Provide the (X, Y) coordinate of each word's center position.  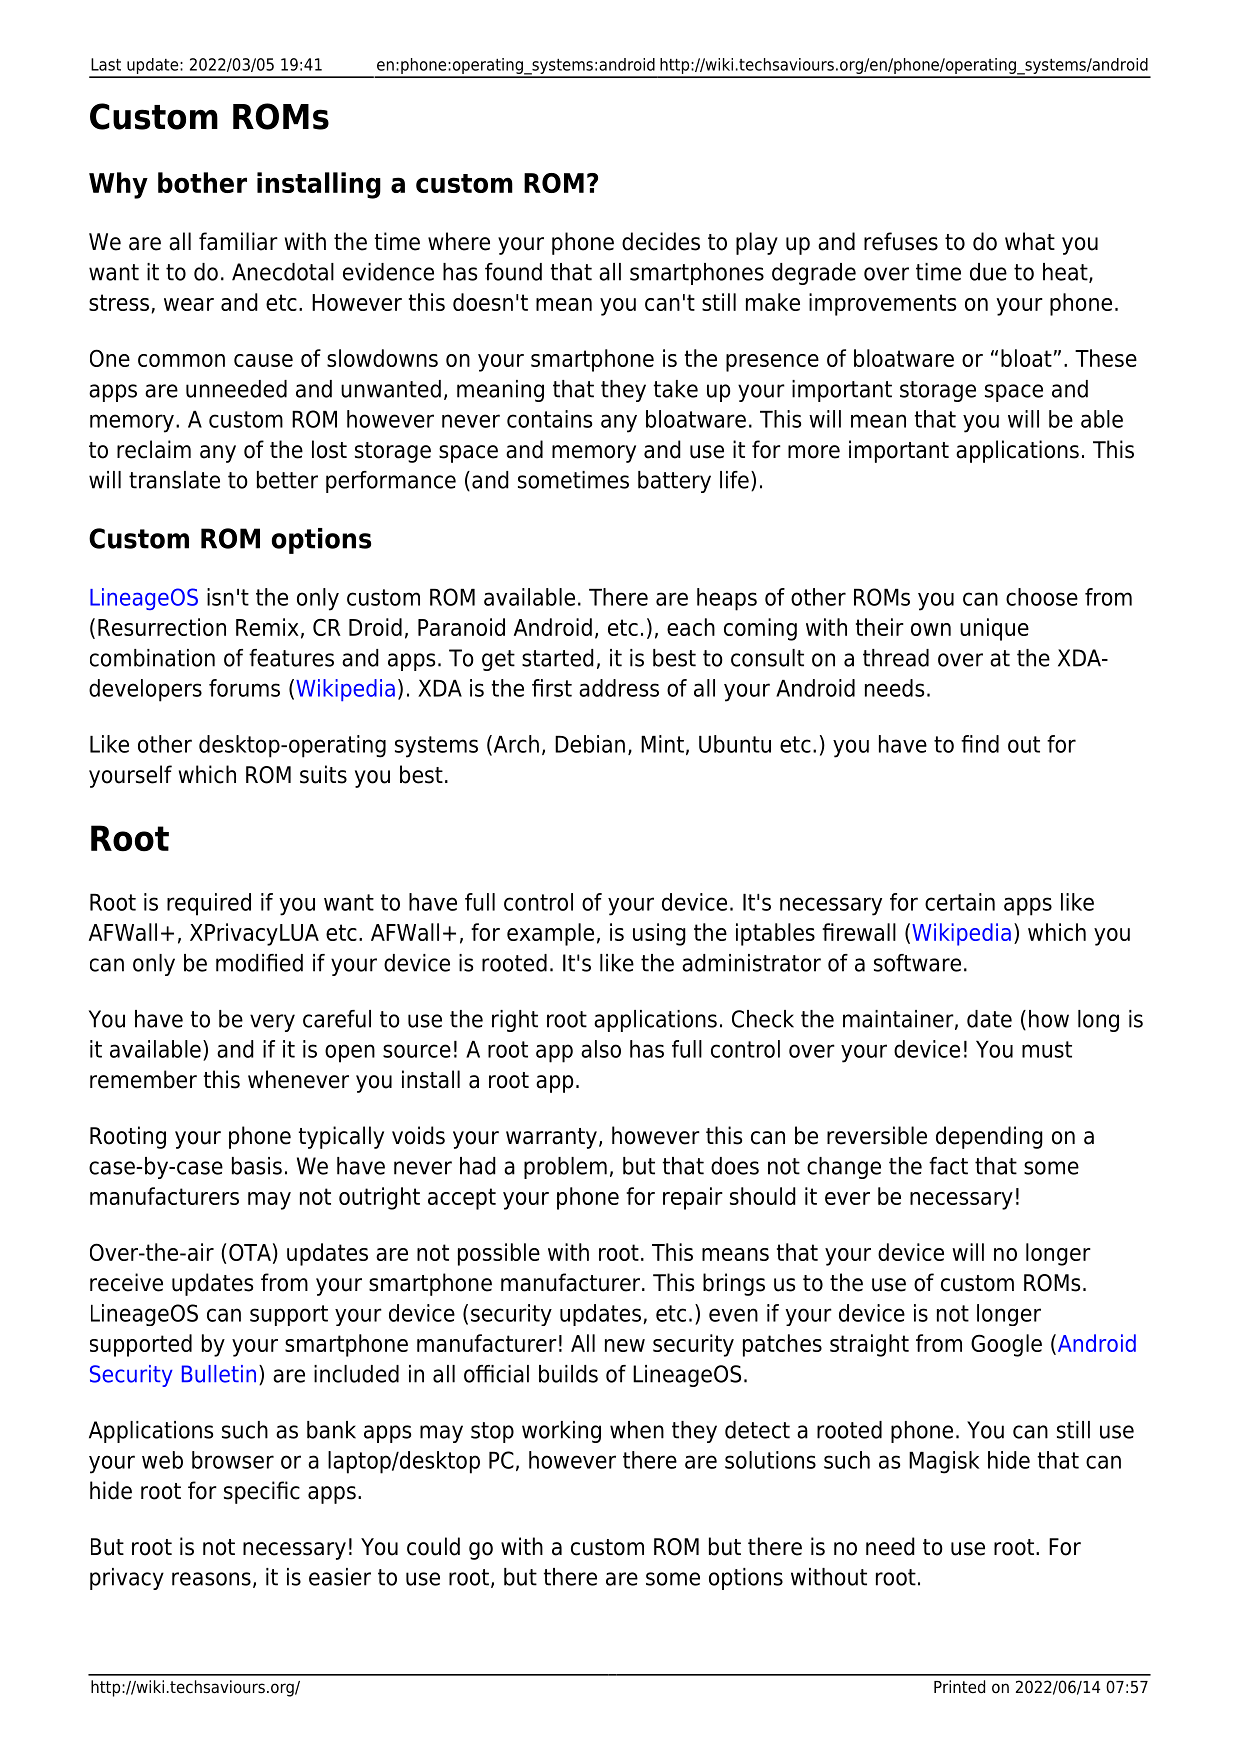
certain (960, 902)
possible (499, 1254)
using (659, 934)
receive (126, 1282)
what (1030, 241)
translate (174, 480)
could (433, 1546)
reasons (211, 1579)
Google (1006, 1345)
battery (674, 482)
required (209, 904)
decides (661, 241)
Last (106, 64)
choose (1042, 597)
